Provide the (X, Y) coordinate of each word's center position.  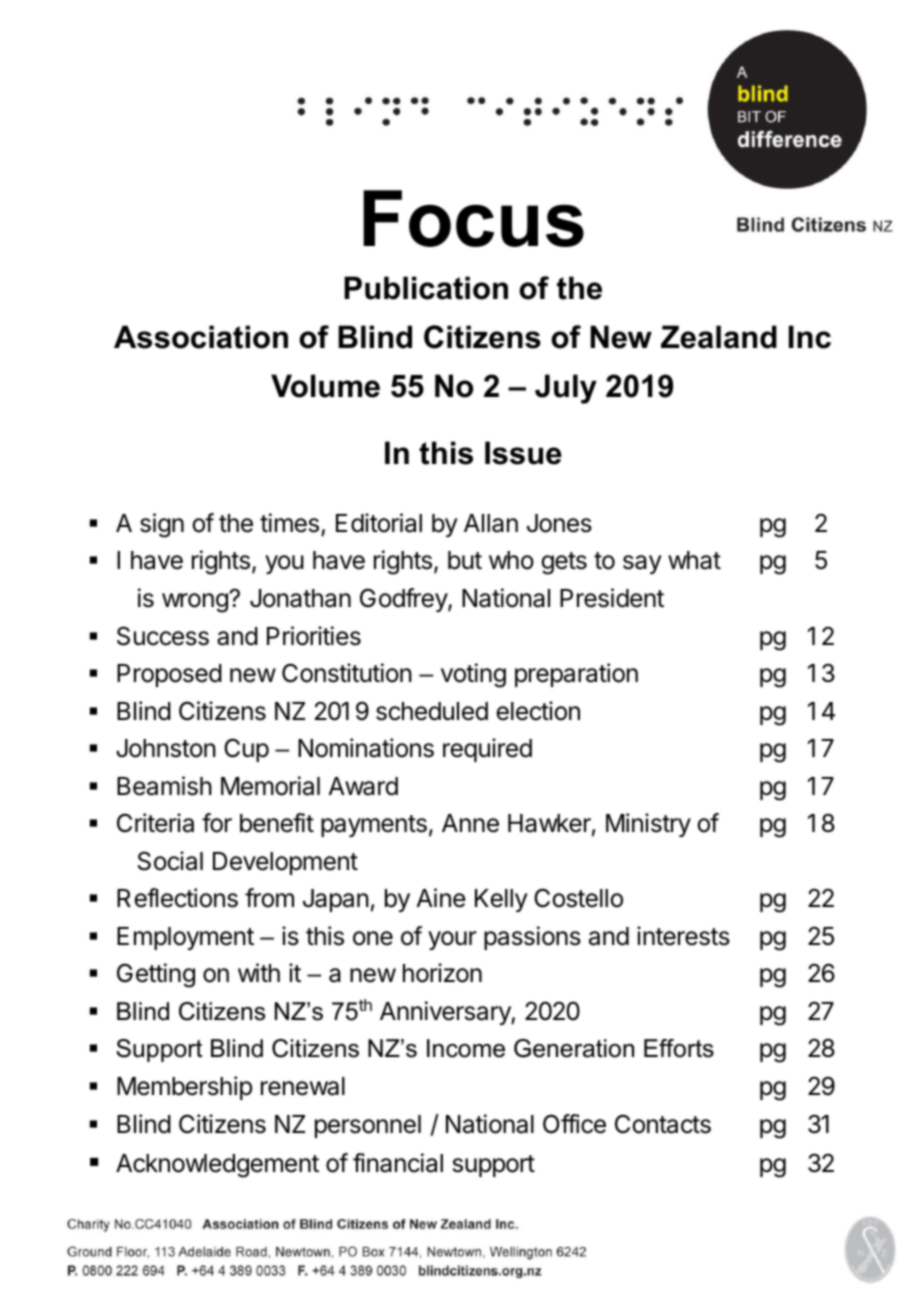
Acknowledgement (217, 1166)
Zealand (719, 337)
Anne (470, 823)
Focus (473, 218)
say (642, 564)
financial (398, 1163)
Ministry (648, 825)
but (465, 560)
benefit (277, 823)
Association (201, 337)
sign (162, 525)
